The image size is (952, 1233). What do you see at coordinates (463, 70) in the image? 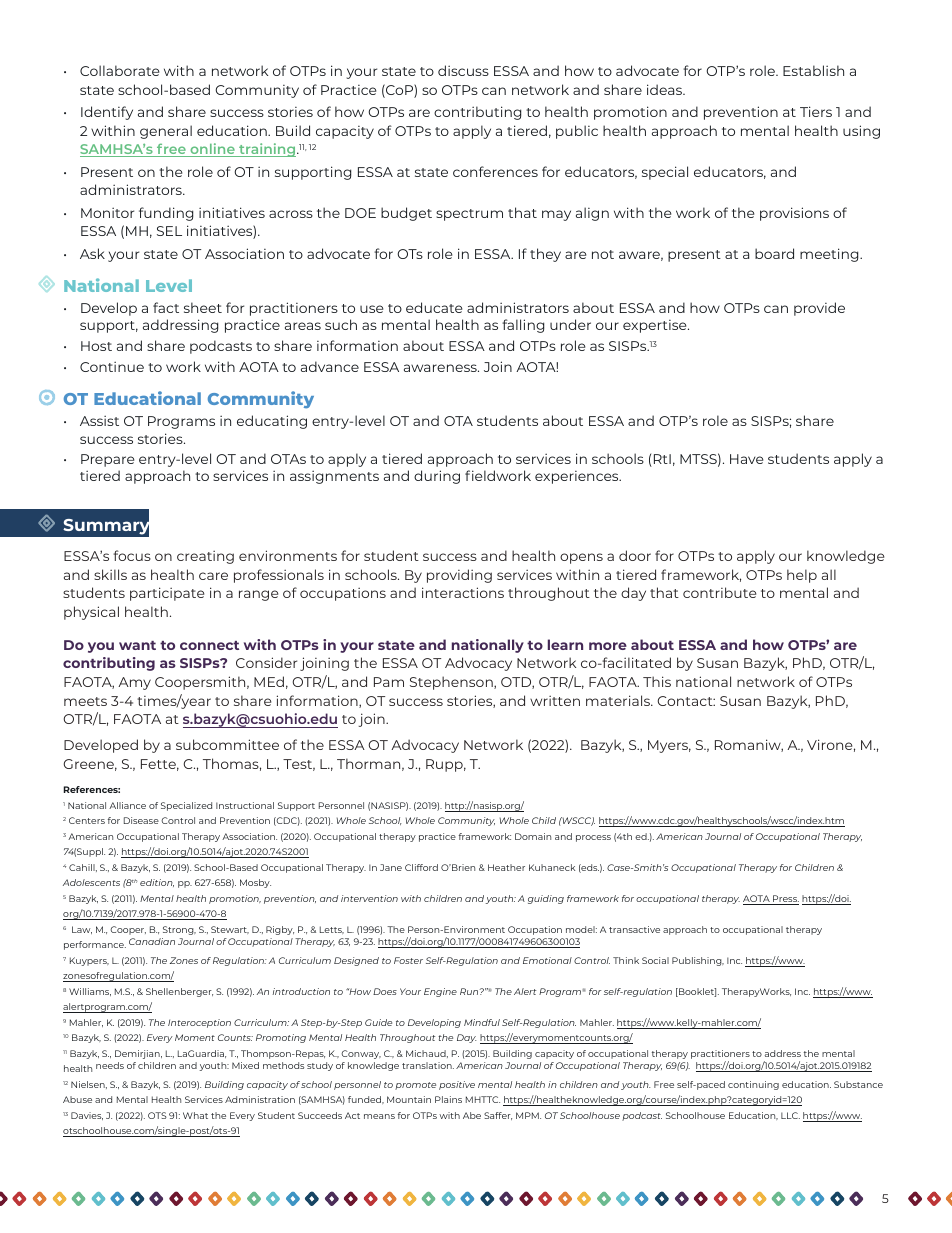
I see `discuss` at bounding box center [463, 70].
